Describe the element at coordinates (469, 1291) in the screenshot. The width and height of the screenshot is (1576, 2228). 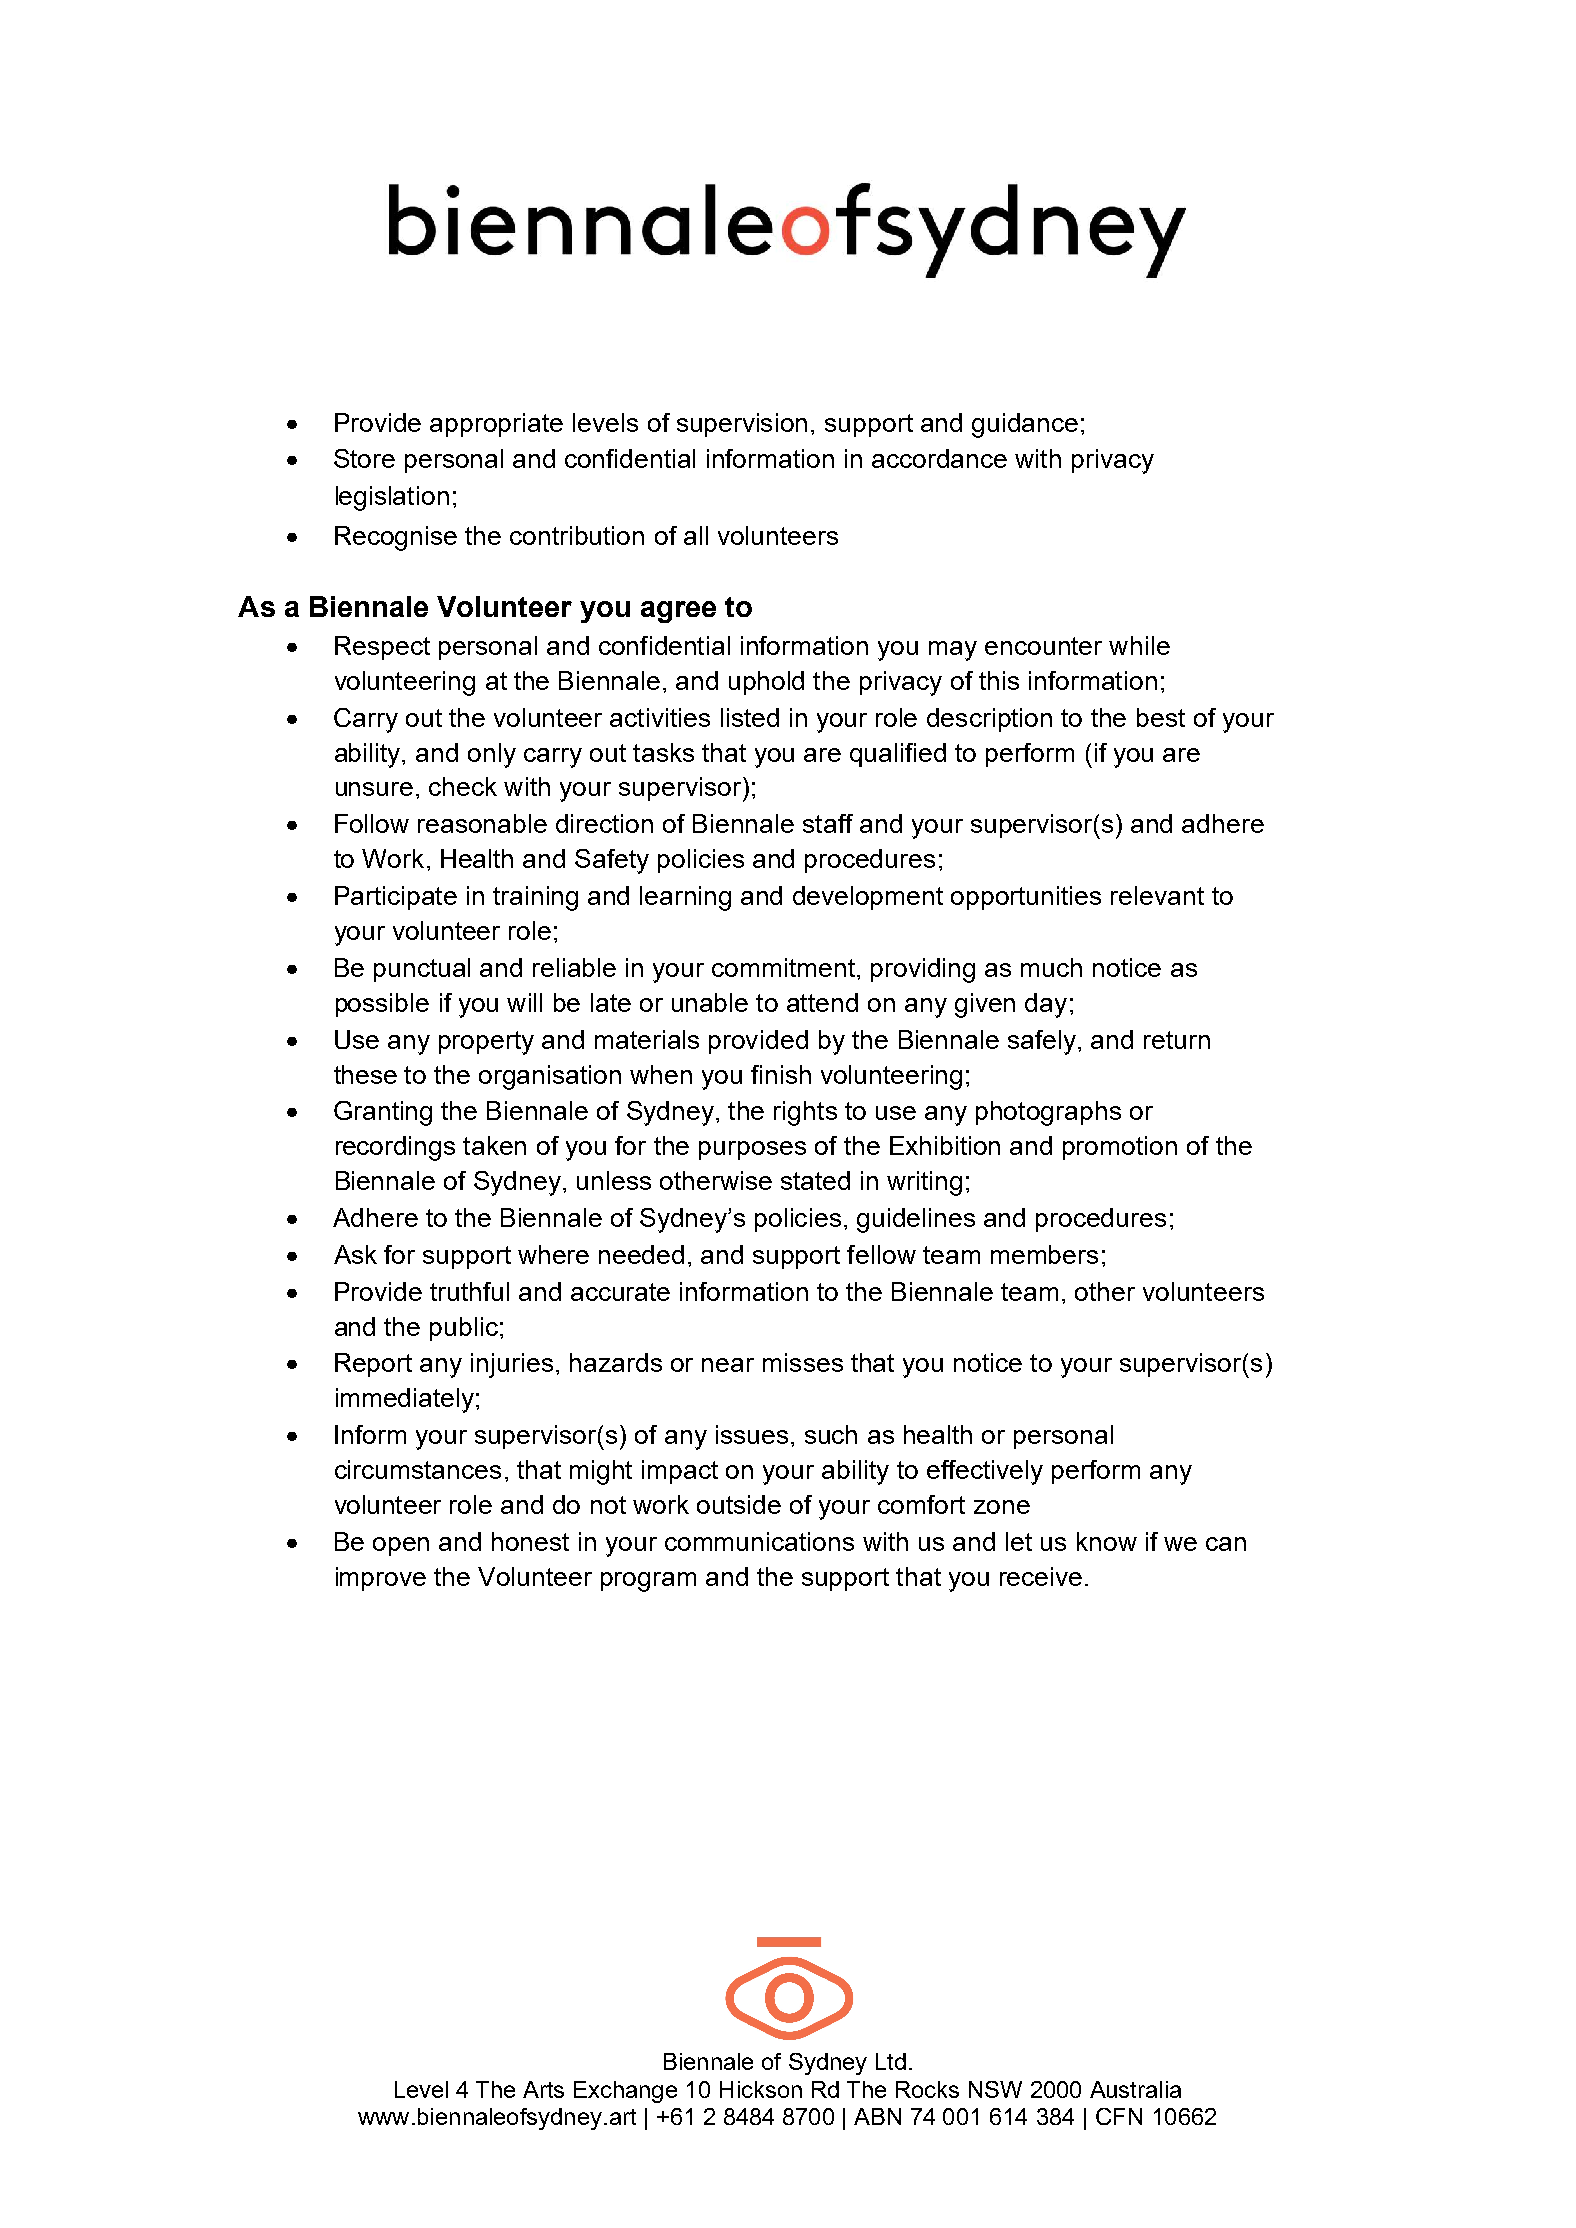
I see `truthful` at that location.
